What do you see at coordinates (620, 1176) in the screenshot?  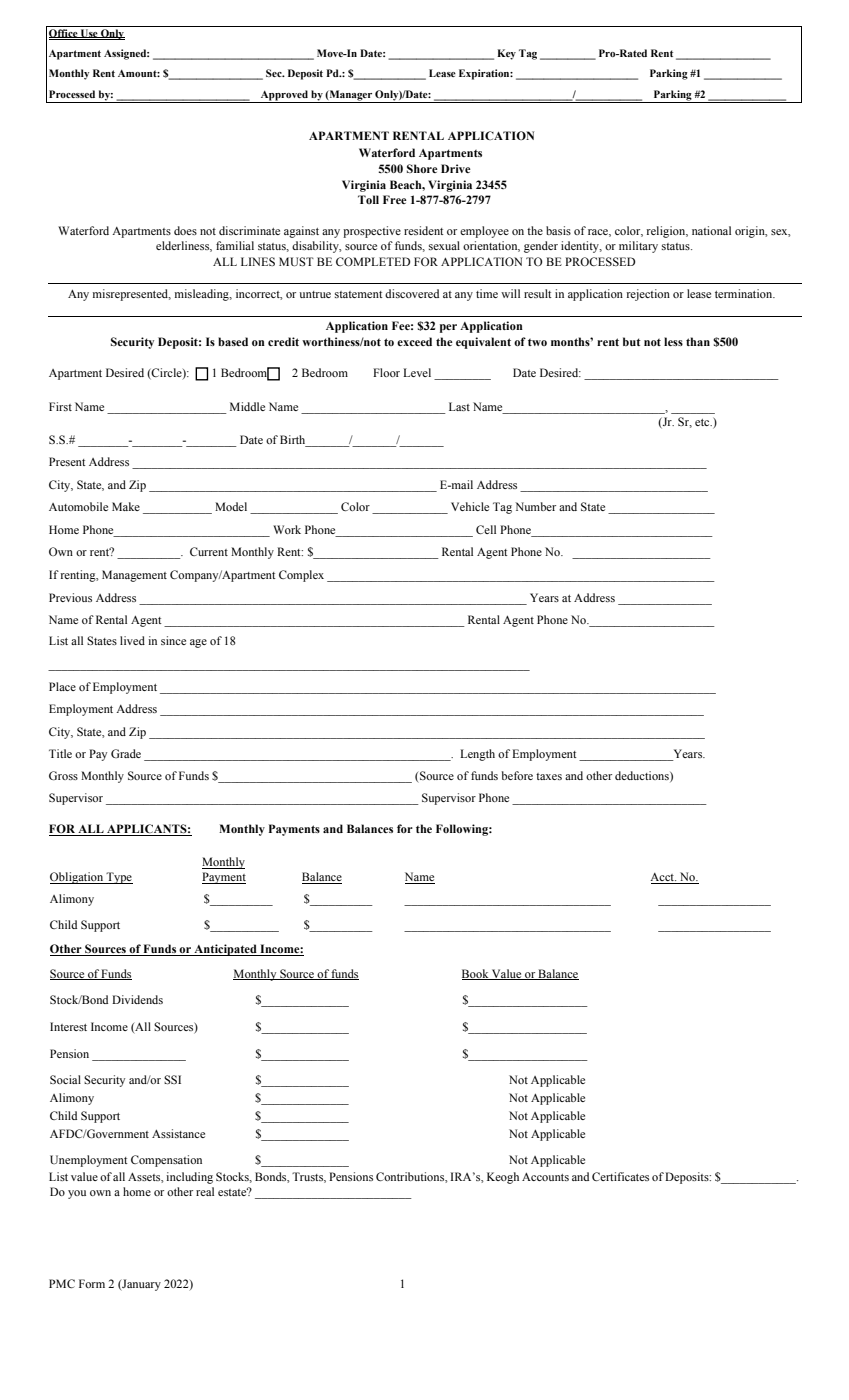 I see `Certificates` at bounding box center [620, 1176].
